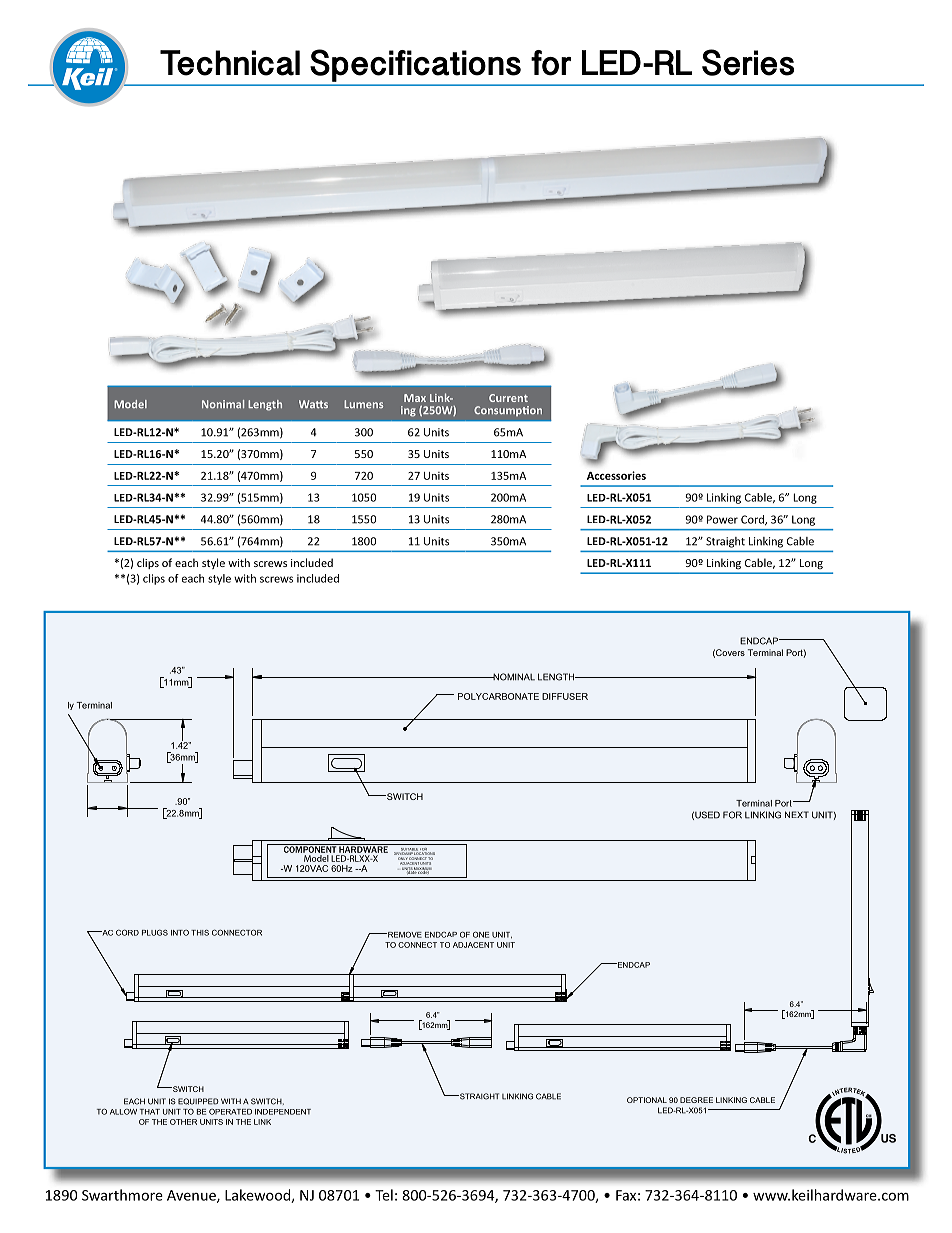  I want to click on Series, so click(748, 62).
